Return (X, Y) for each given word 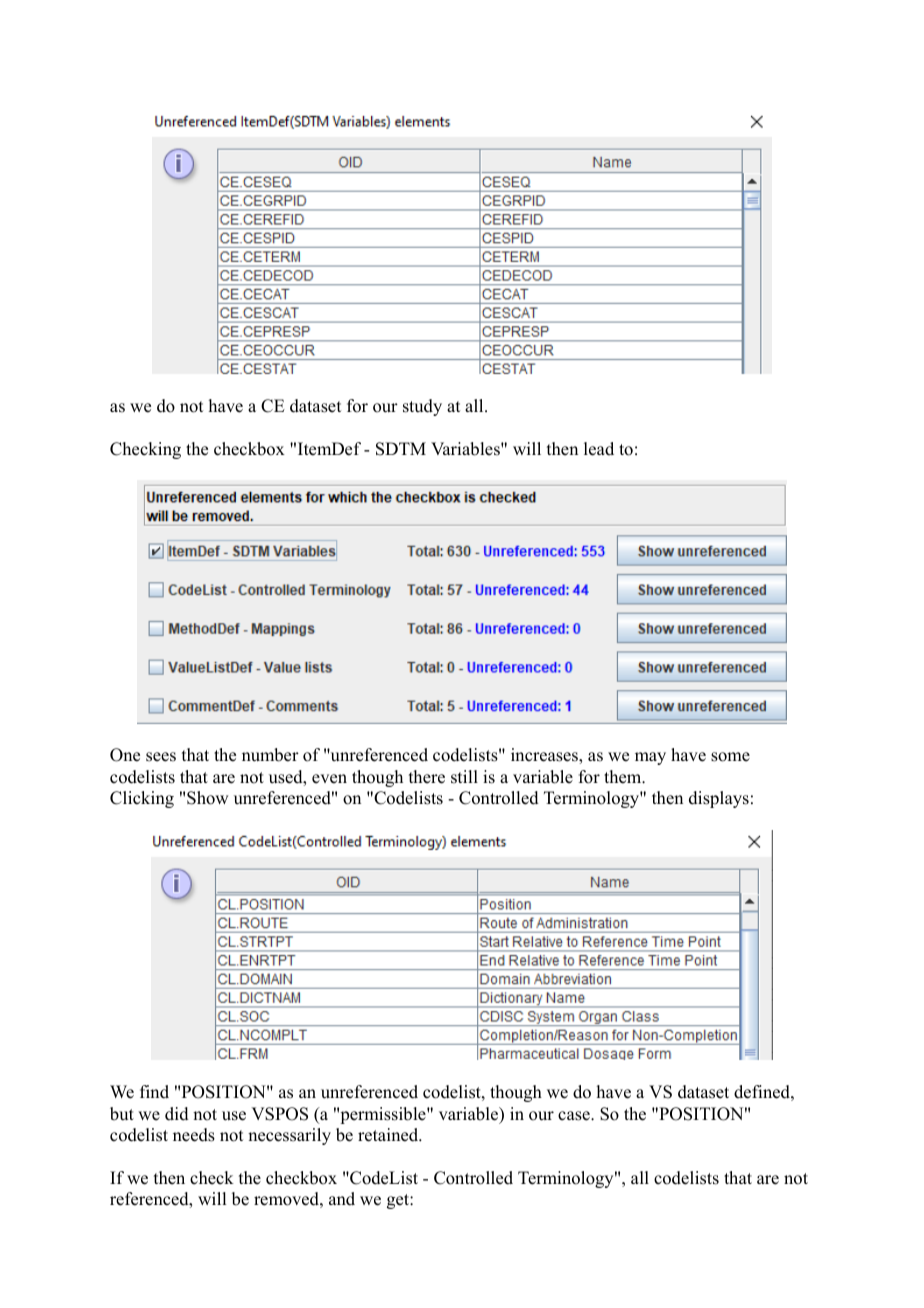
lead (599, 449)
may (650, 758)
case (575, 1116)
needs (194, 1135)
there (427, 777)
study (422, 407)
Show (207, 798)
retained (389, 1135)
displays (719, 799)
